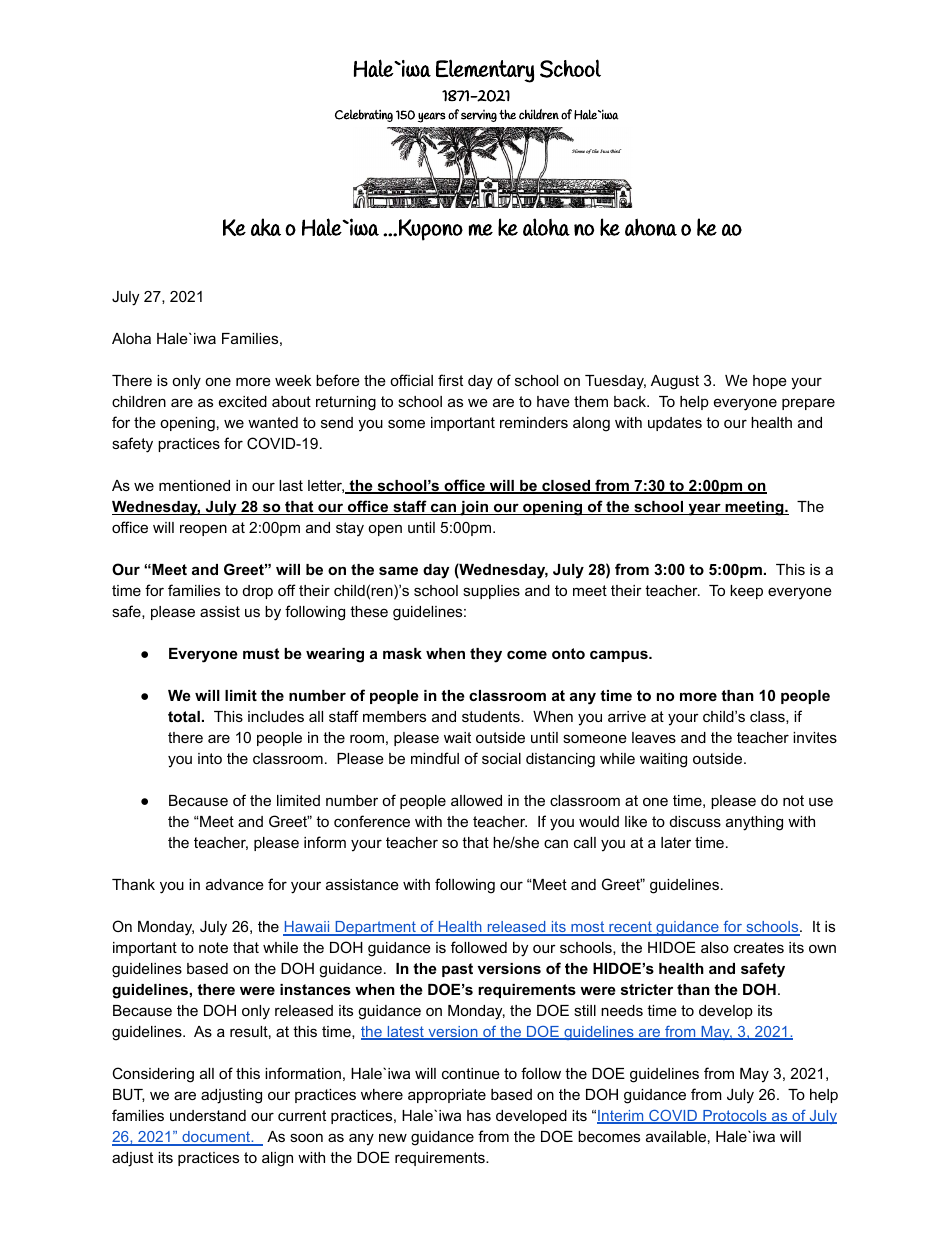  I want to click on into, so click(210, 758).
